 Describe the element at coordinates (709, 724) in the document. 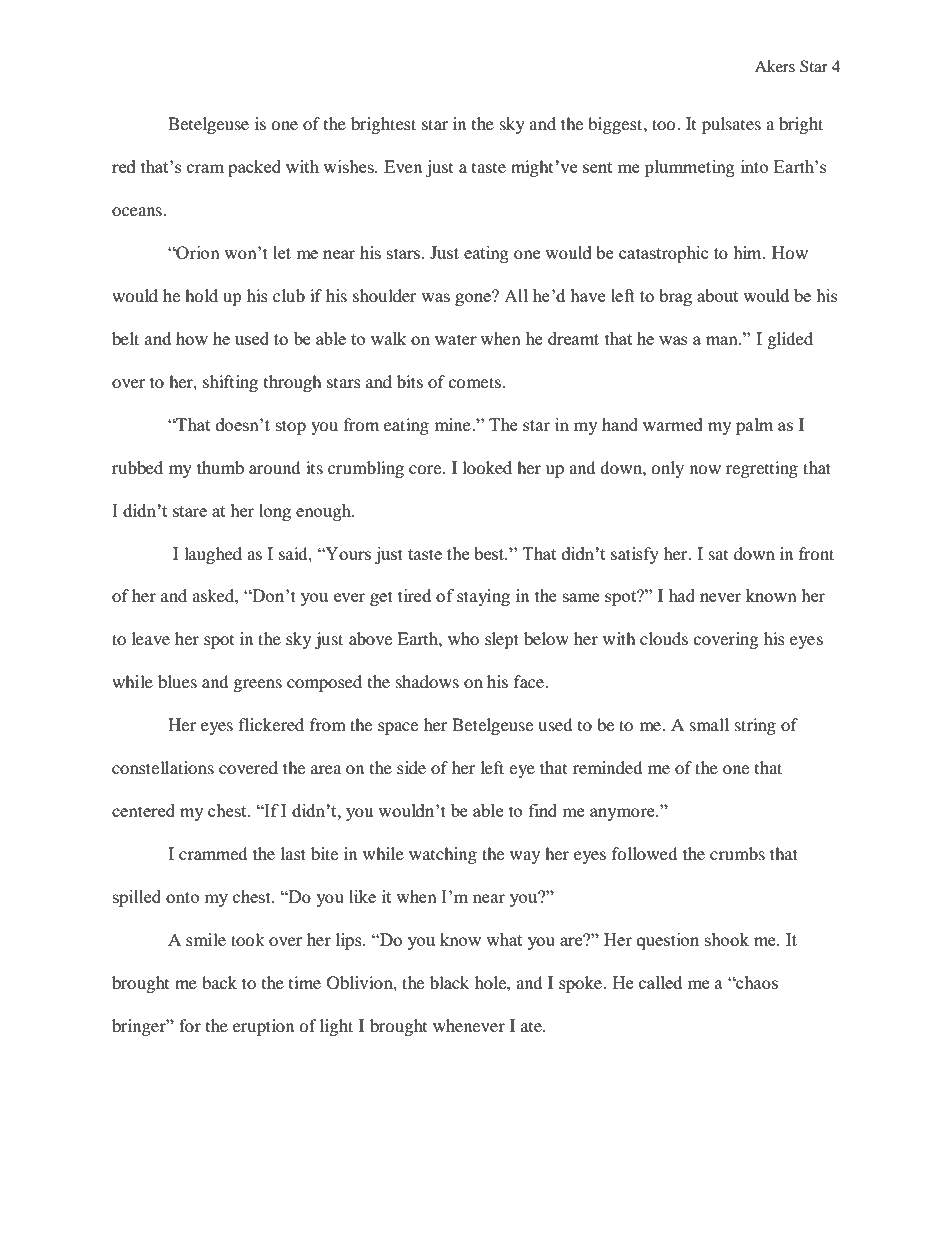

I see `small` at that location.
